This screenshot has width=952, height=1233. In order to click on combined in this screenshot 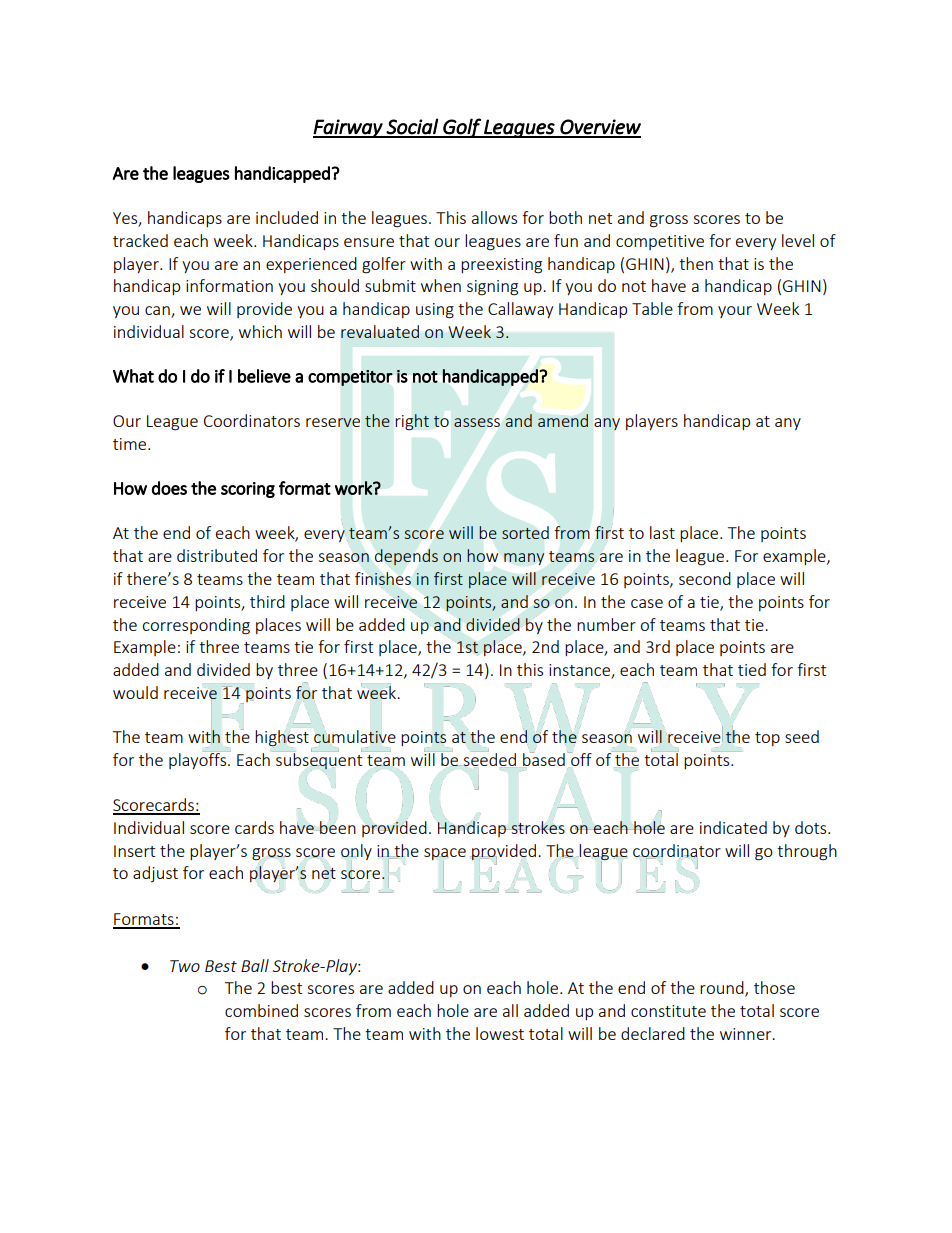, I will do `click(261, 1010)`.
